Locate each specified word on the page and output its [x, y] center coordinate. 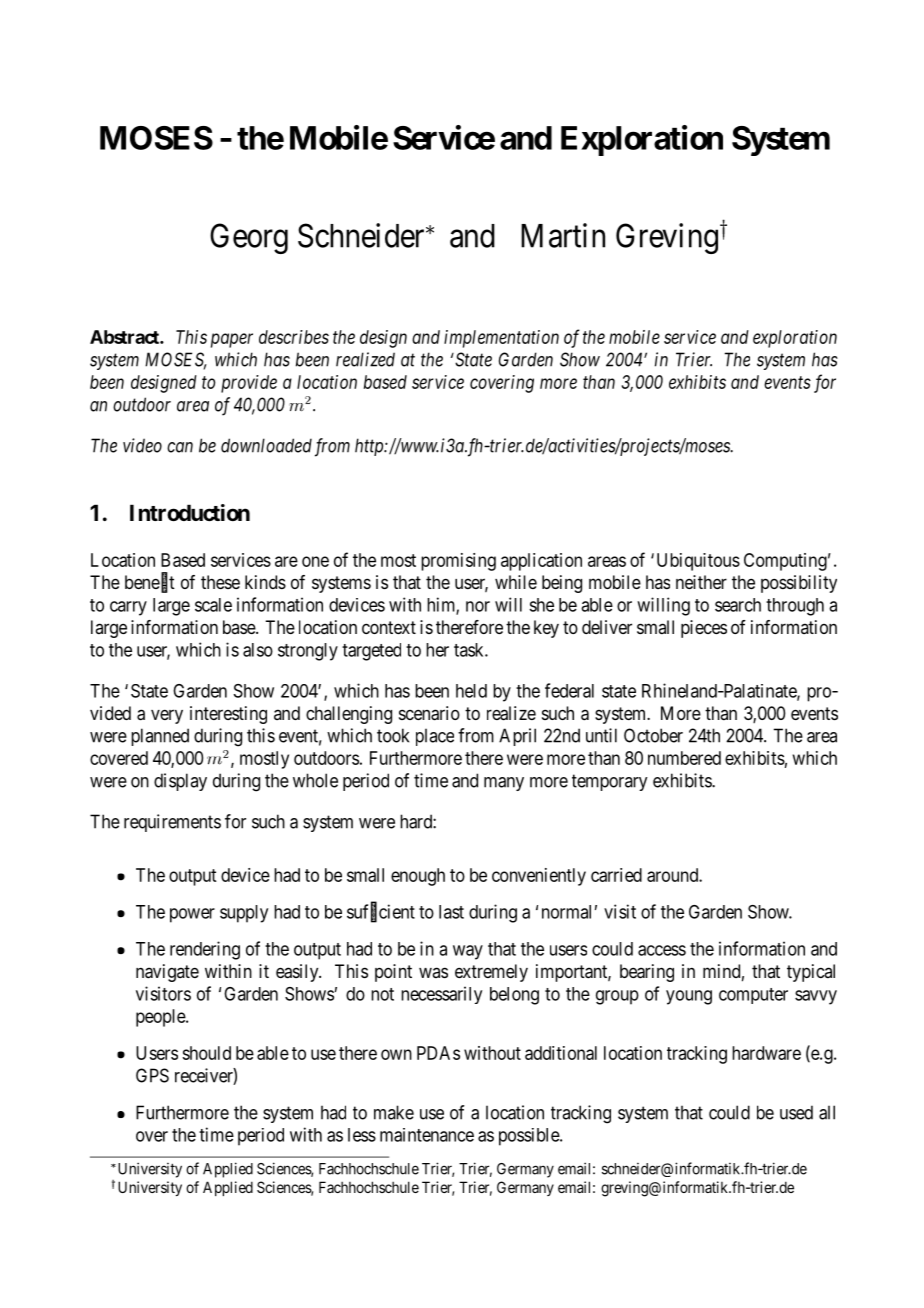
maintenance [427, 1135]
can [180, 447]
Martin [563, 235]
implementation [501, 339]
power [192, 915]
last [451, 912]
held [471, 691]
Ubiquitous [698, 562]
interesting [228, 715]
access [662, 950]
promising [458, 562]
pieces [704, 629]
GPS [152, 1075]
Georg [249, 238]
